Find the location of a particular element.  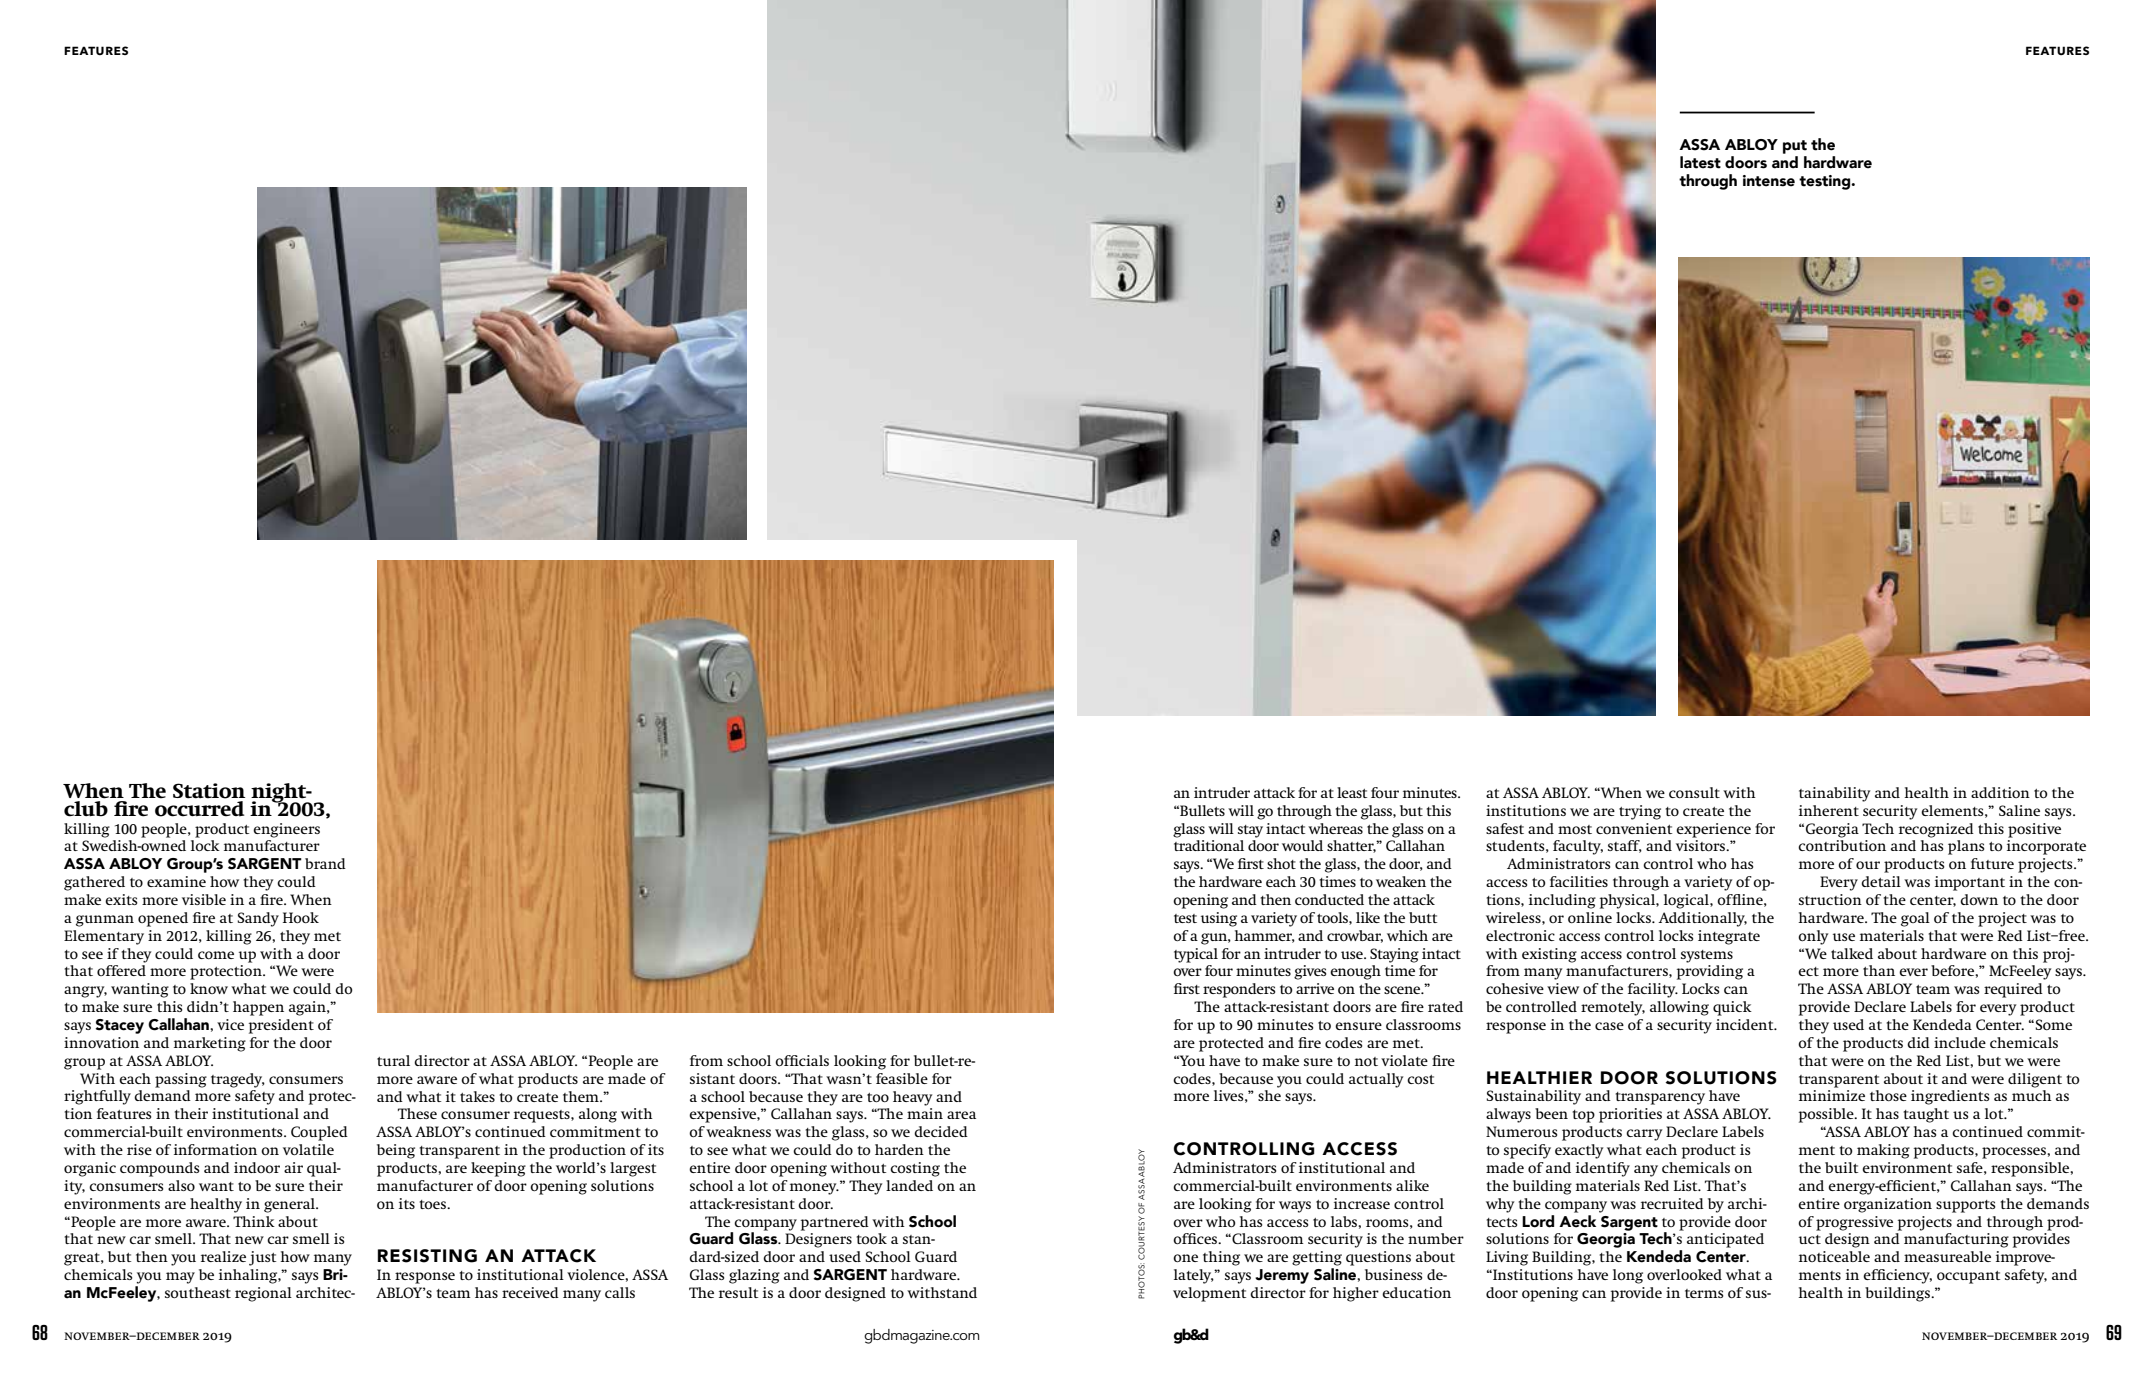

lately is located at coordinates (1194, 1276).
